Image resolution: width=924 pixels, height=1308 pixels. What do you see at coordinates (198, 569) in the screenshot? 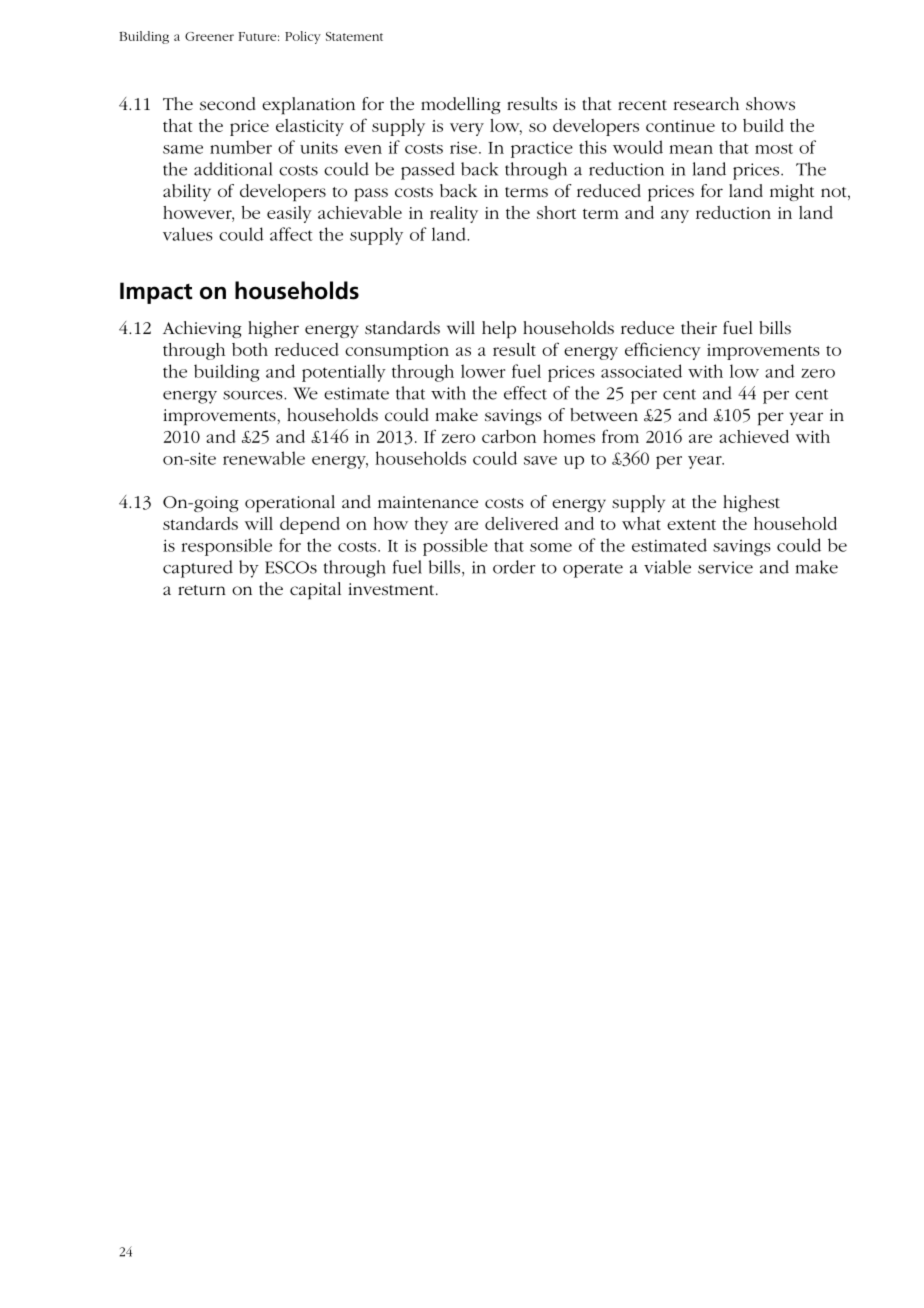
I see `captured` at bounding box center [198, 569].
